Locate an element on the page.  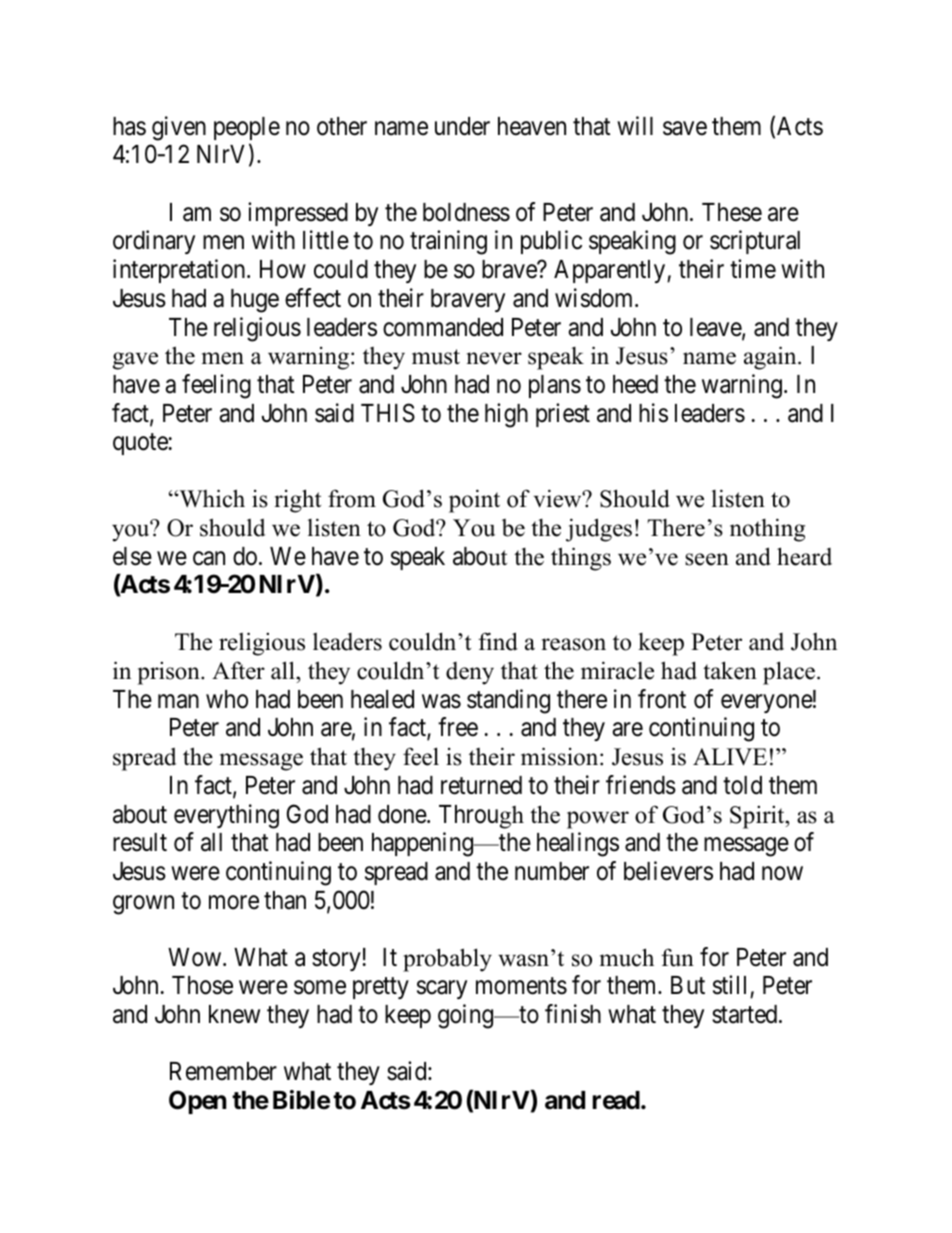
Which is located at coordinates (211, 498).
